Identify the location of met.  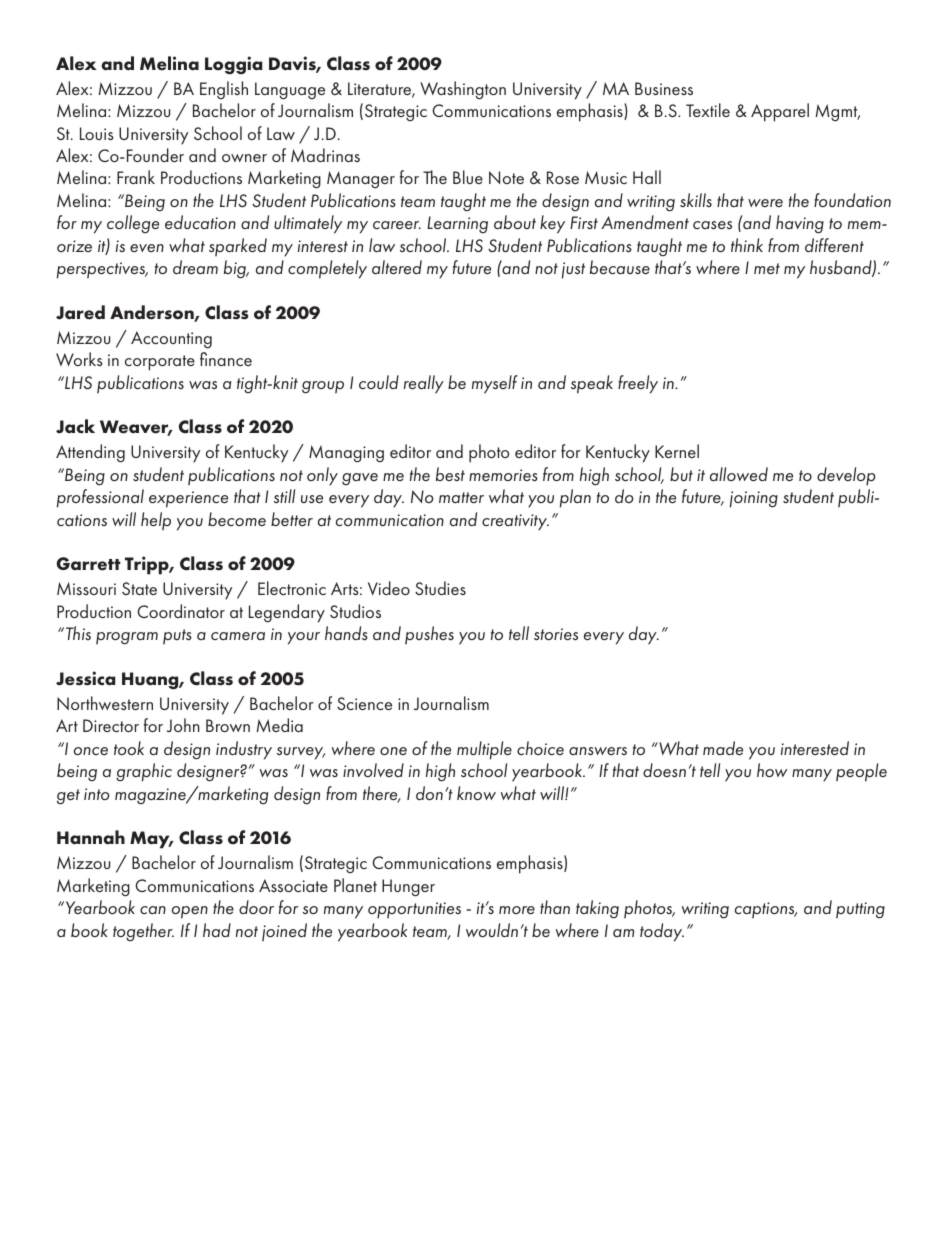
(767, 268).
